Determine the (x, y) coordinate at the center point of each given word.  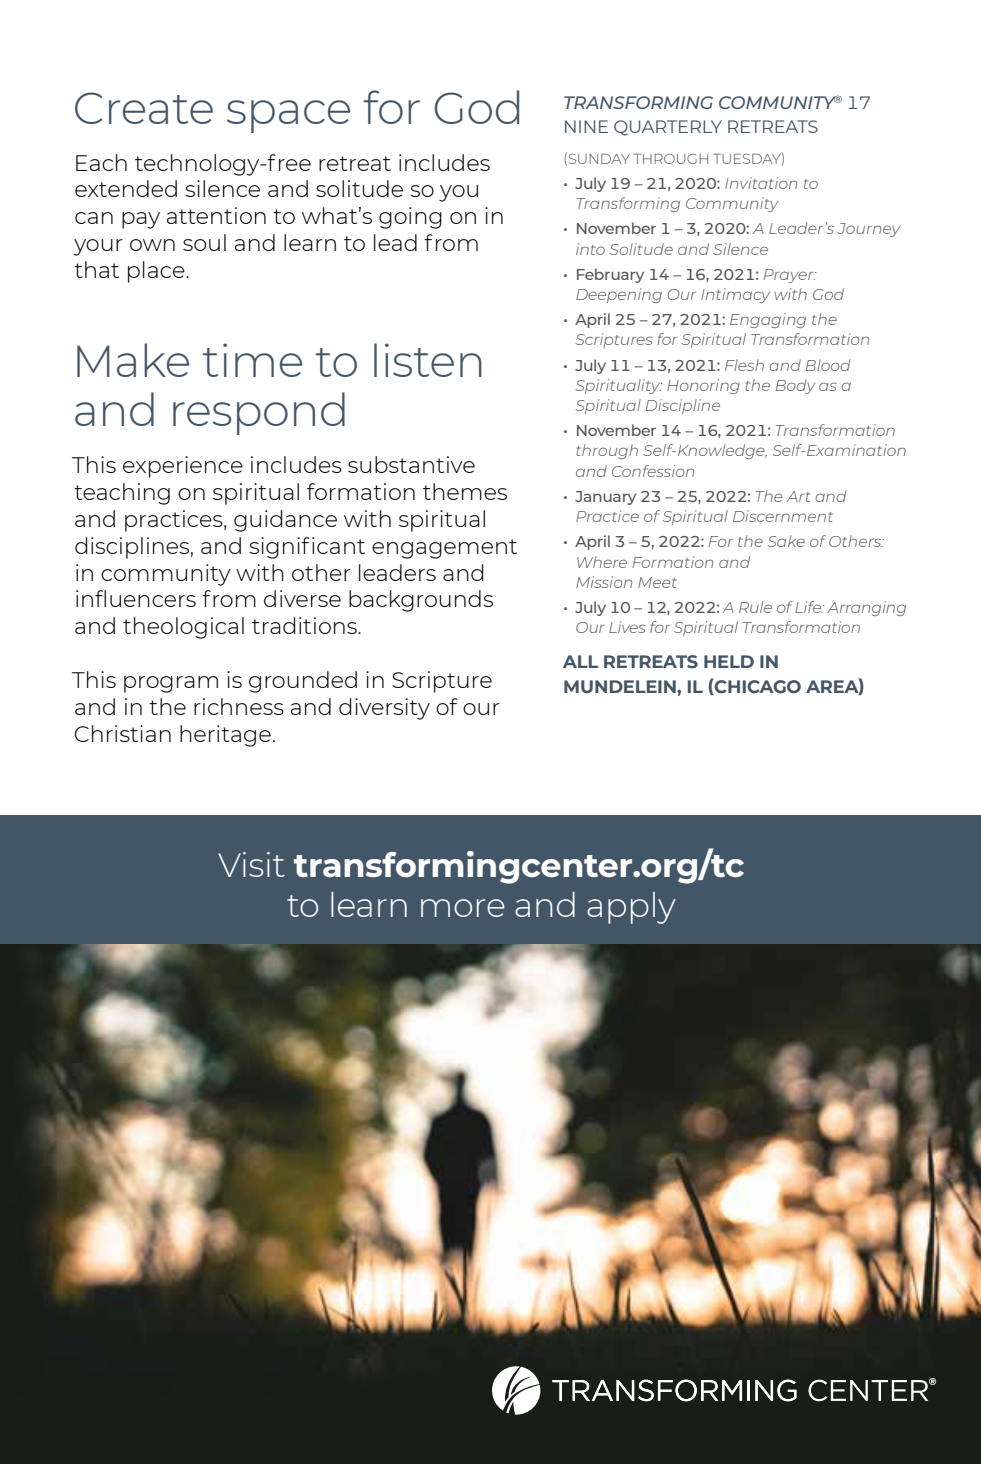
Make (133, 360)
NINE (586, 126)
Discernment (783, 516)
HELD (729, 661)
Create (144, 108)
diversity (384, 709)
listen (428, 360)
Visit (251, 864)
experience (183, 467)
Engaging (768, 320)
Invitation (761, 183)
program (171, 684)
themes (465, 491)
